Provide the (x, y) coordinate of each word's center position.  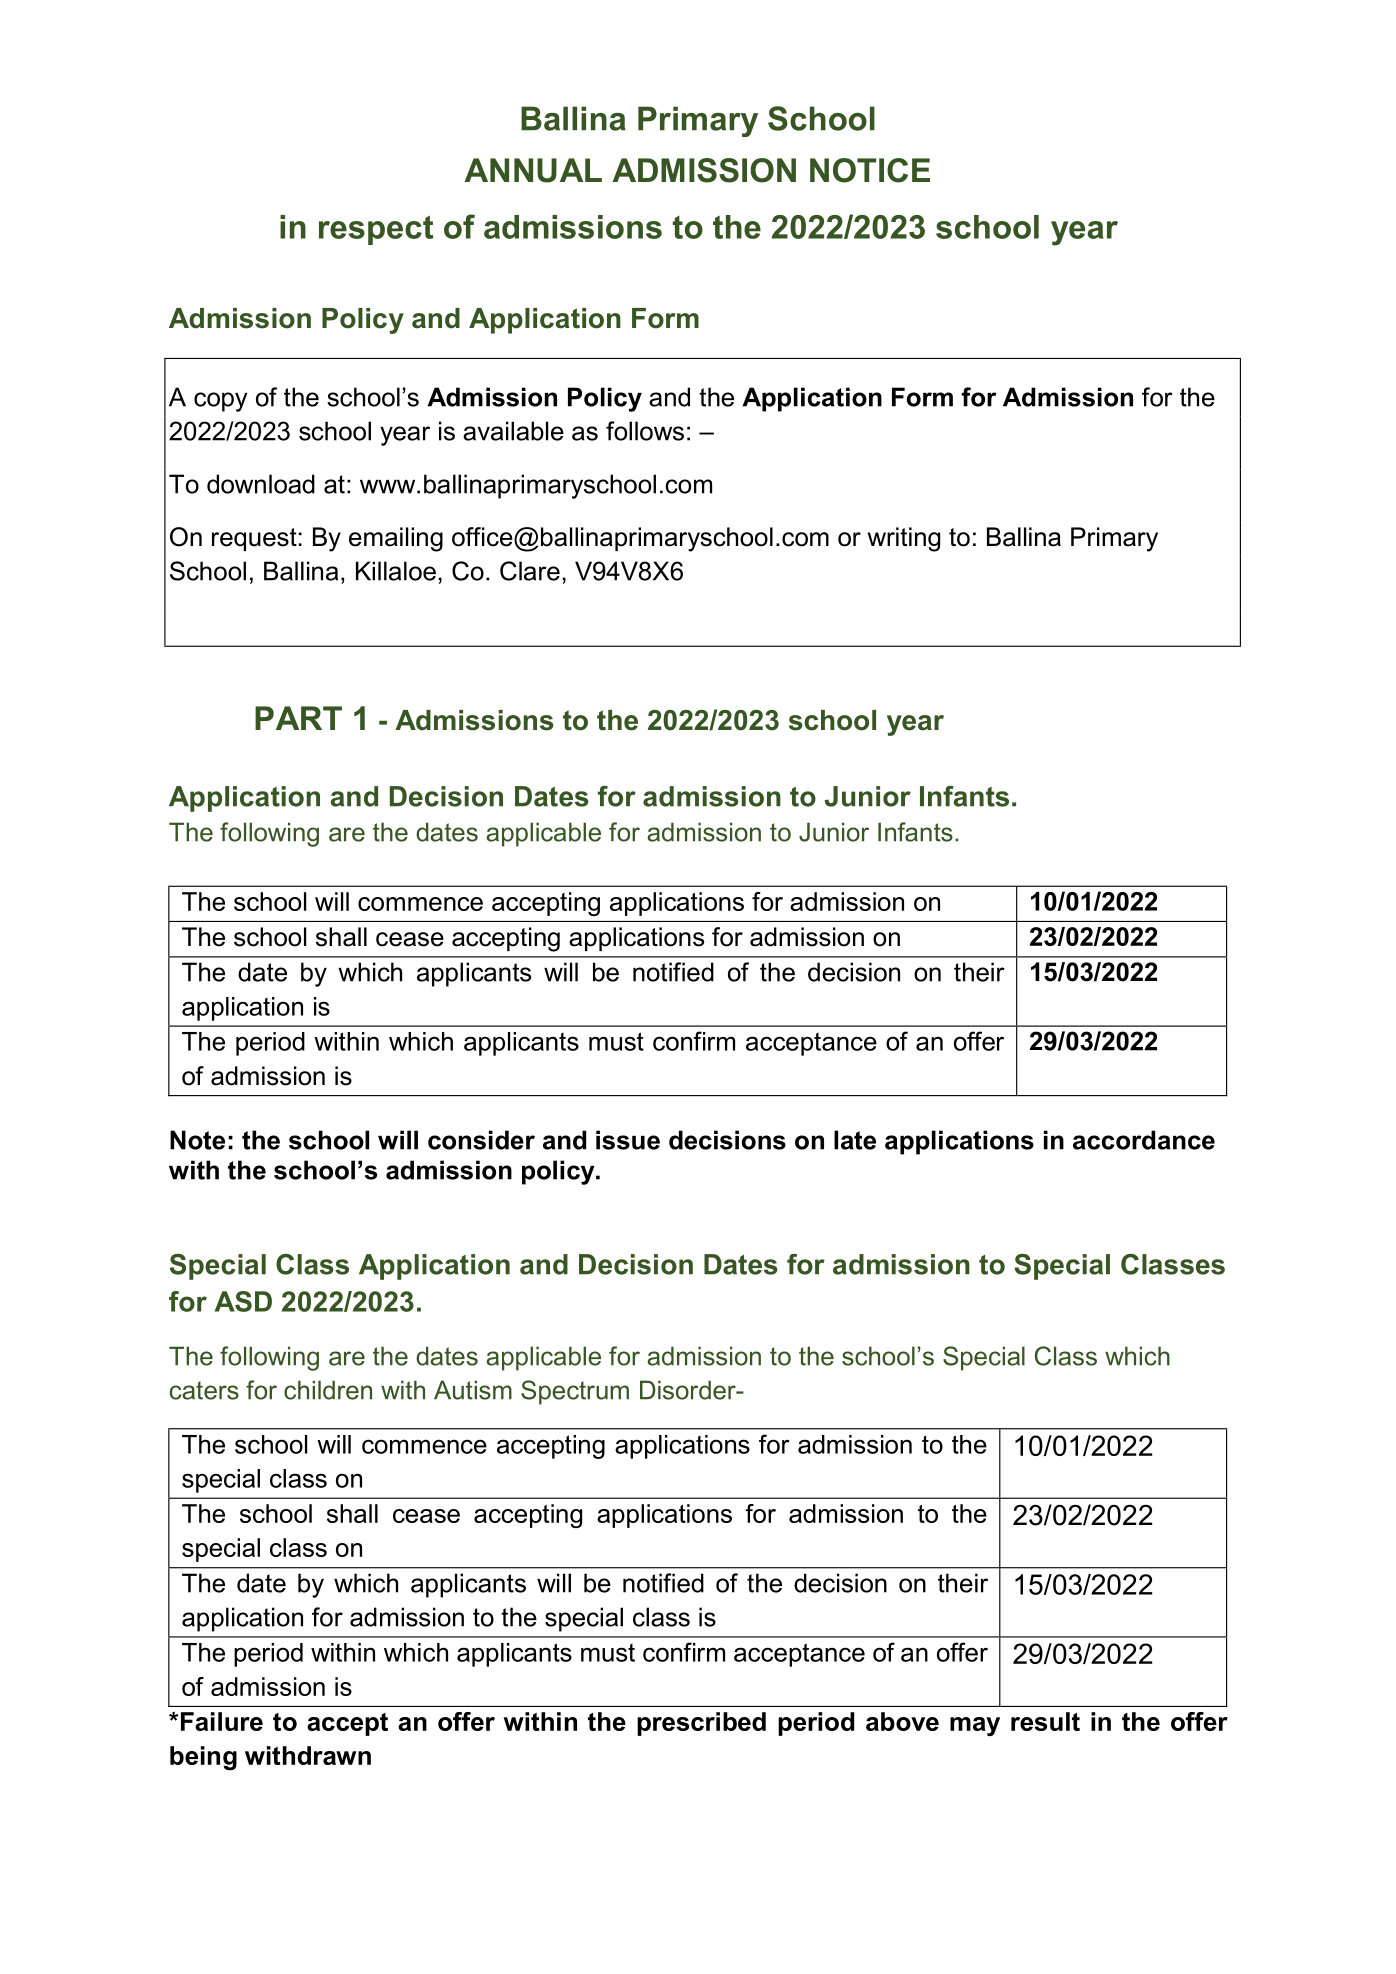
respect (376, 230)
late (855, 1140)
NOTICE (870, 170)
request (254, 539)
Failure (222, 1721)
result (1045, 1721)
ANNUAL (533, 170)
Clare (530, 571)
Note (197, 1140)
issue (628, 1140)
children (328, 1390)
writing (904, 539)
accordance (1144, 1140)
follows (645, 431)
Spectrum (575, 1392)
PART (298, 718)
